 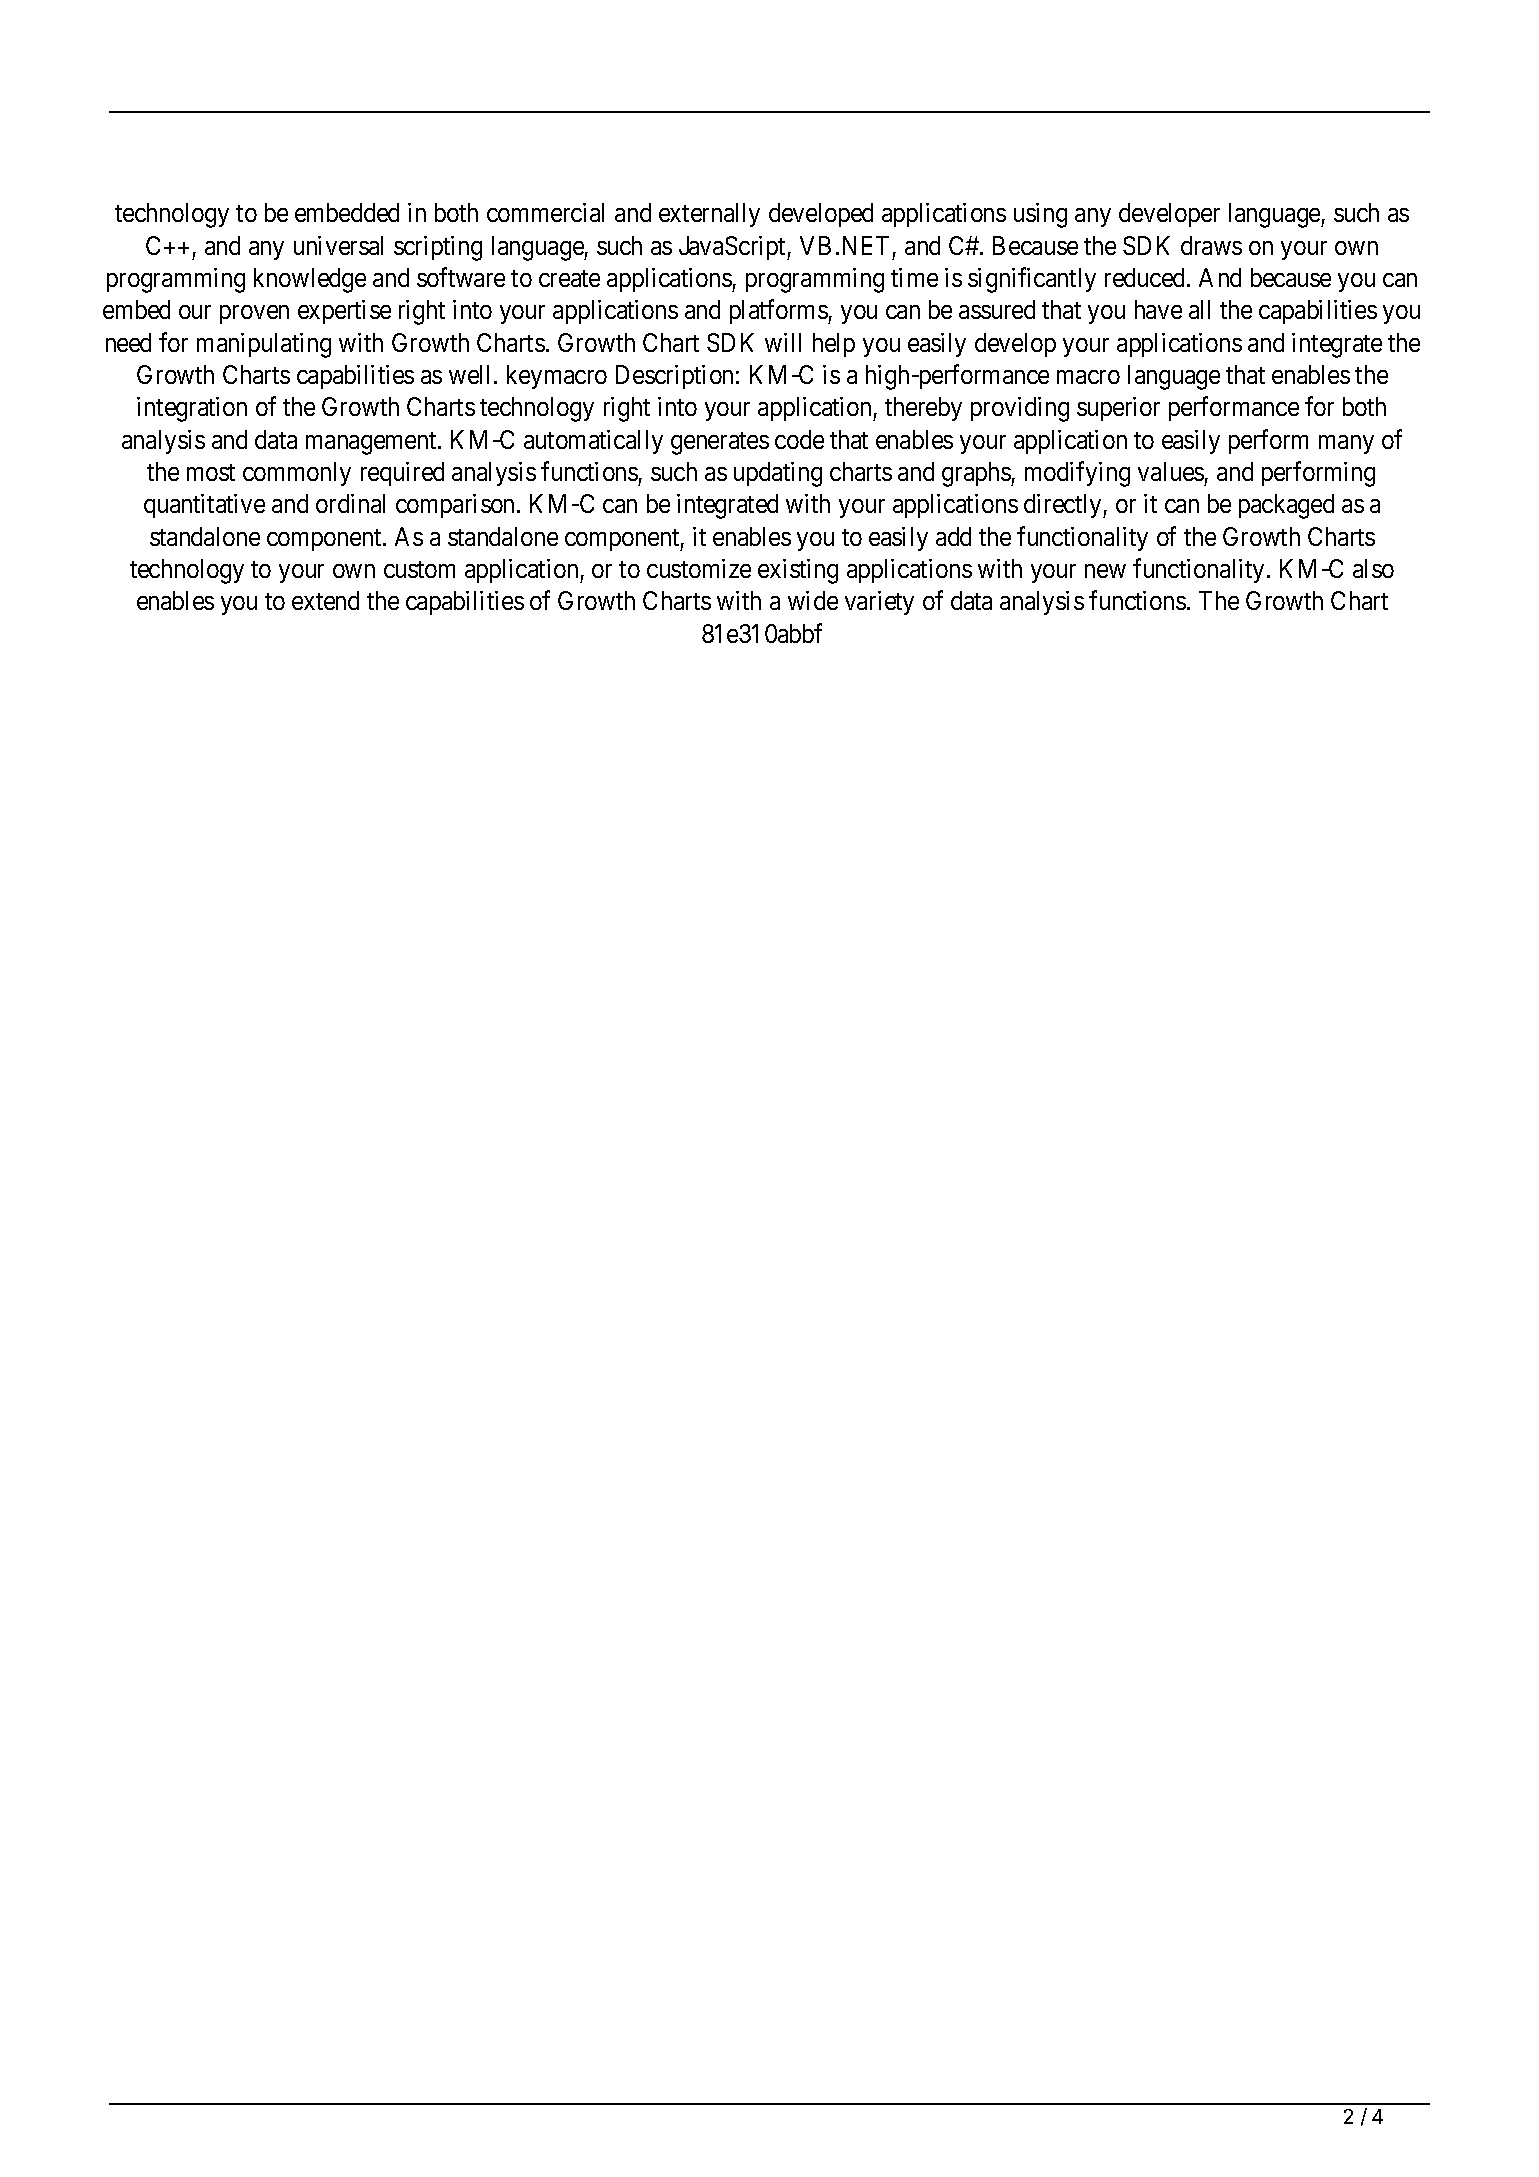 I want to click on ordinal, so click(x=350, y=503).
